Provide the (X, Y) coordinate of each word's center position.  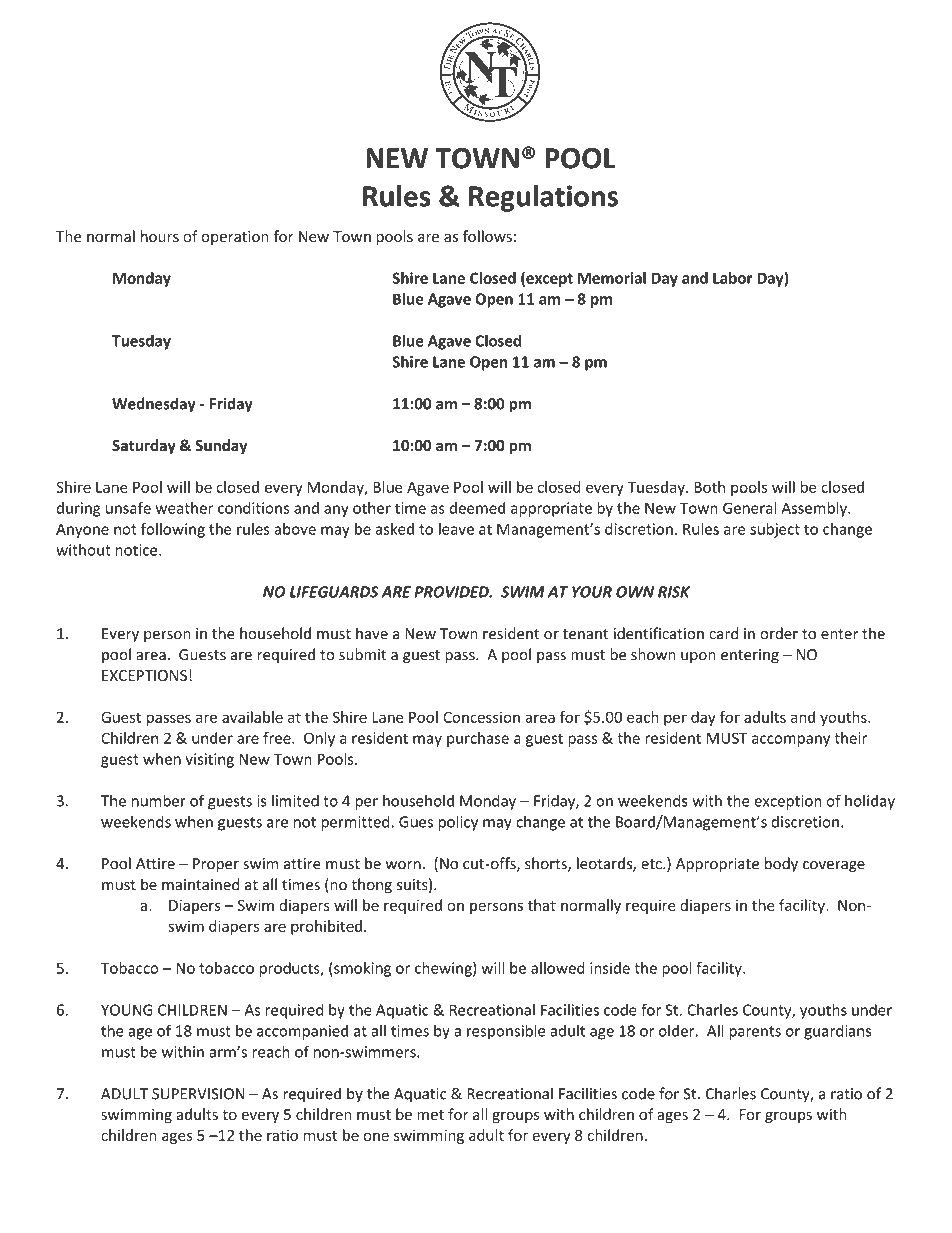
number (159, 800)
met (430, 1115)
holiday (870, 802)
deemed (477, 508)
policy (458, 823)
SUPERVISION (198, 1094)
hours (160, 236)
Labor (733, 278)
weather (184, 508)
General (749, 508)
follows (487, 236)
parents (755, 1033)
